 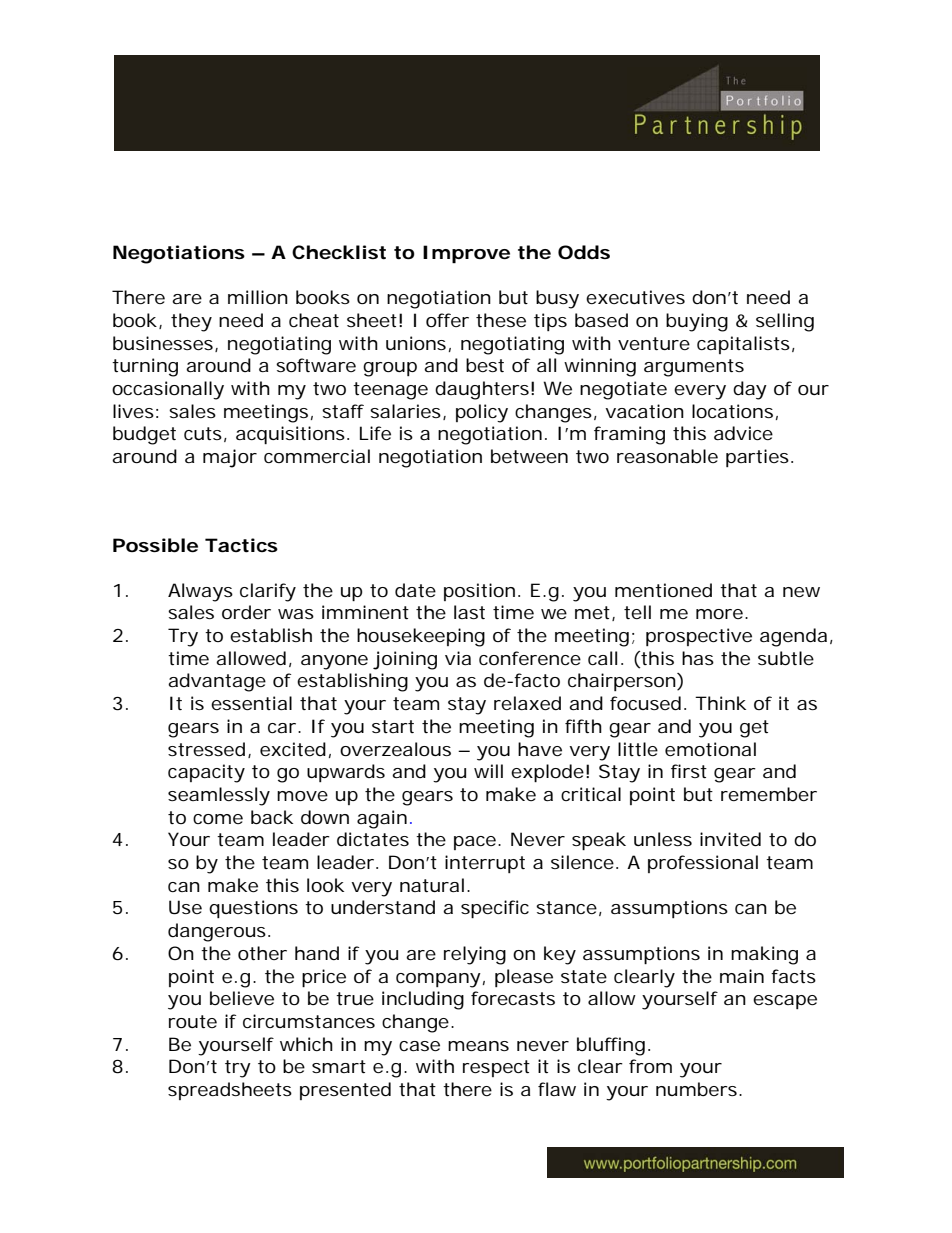 What do you see at coordinates (193, 1021) in the screenshot?
I see `route` at bounding box center [193, 1021].
